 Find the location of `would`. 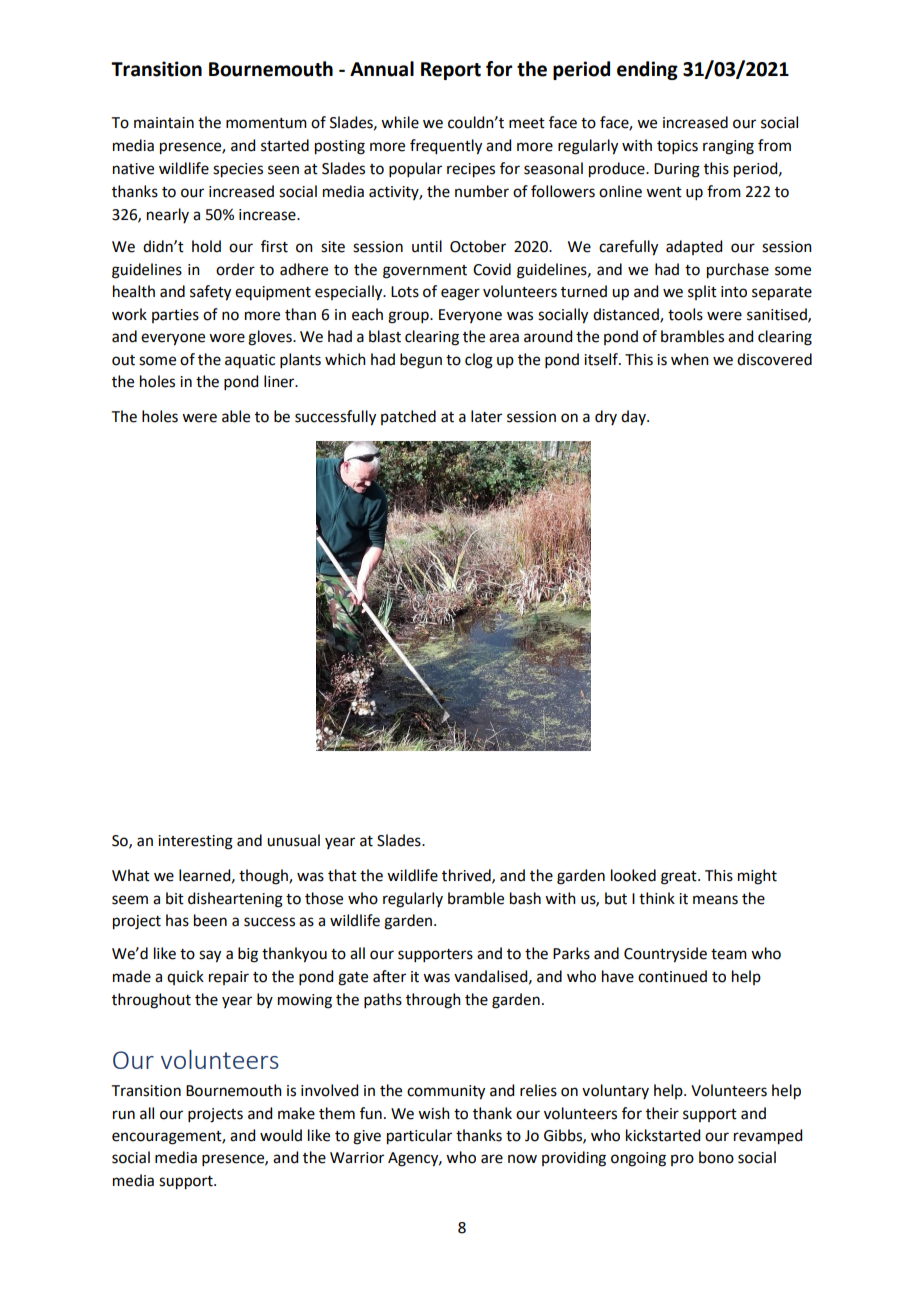

would is located at coordinates (281, 1135).
